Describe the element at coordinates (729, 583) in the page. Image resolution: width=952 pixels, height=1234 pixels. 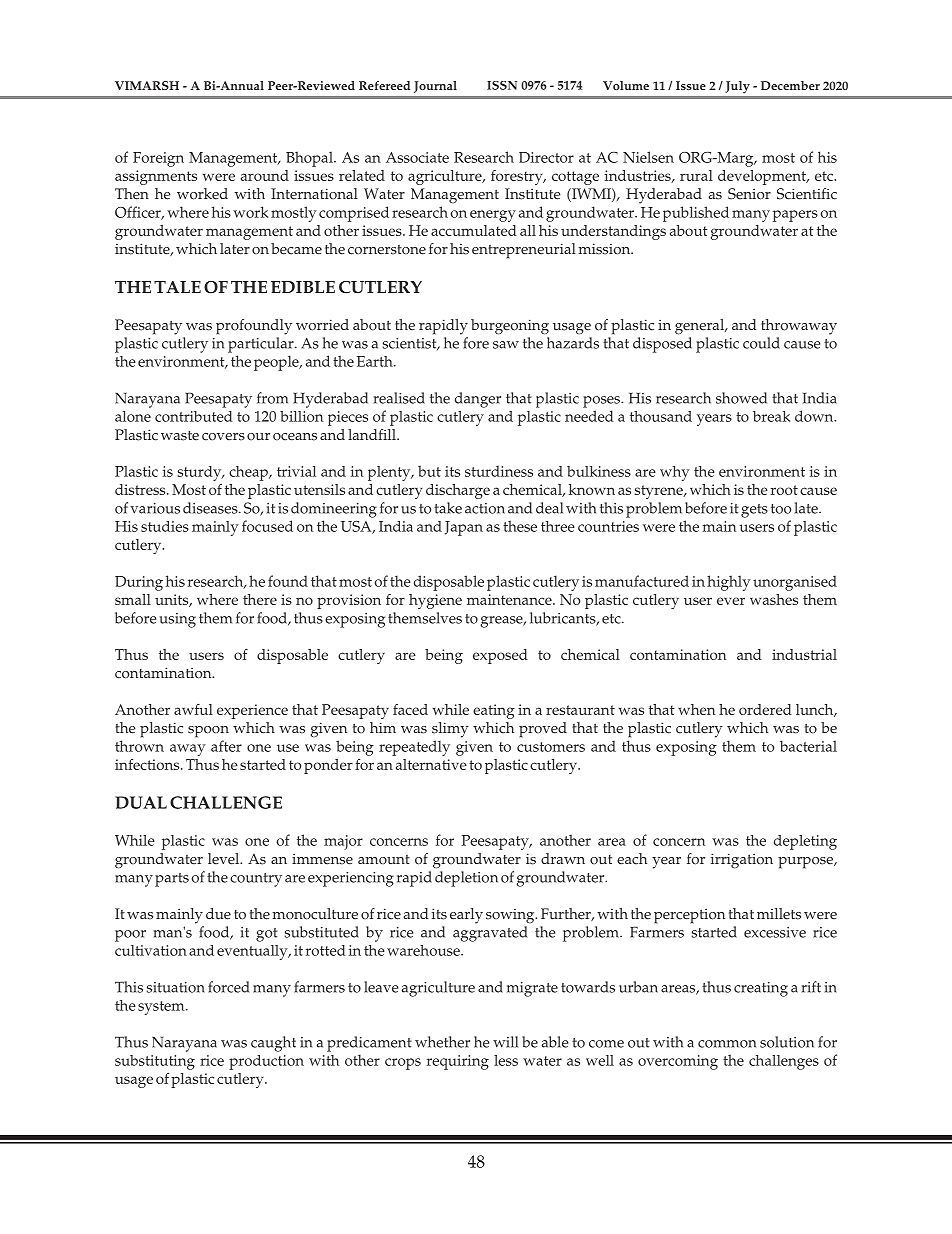
I see `highly` at that location.
